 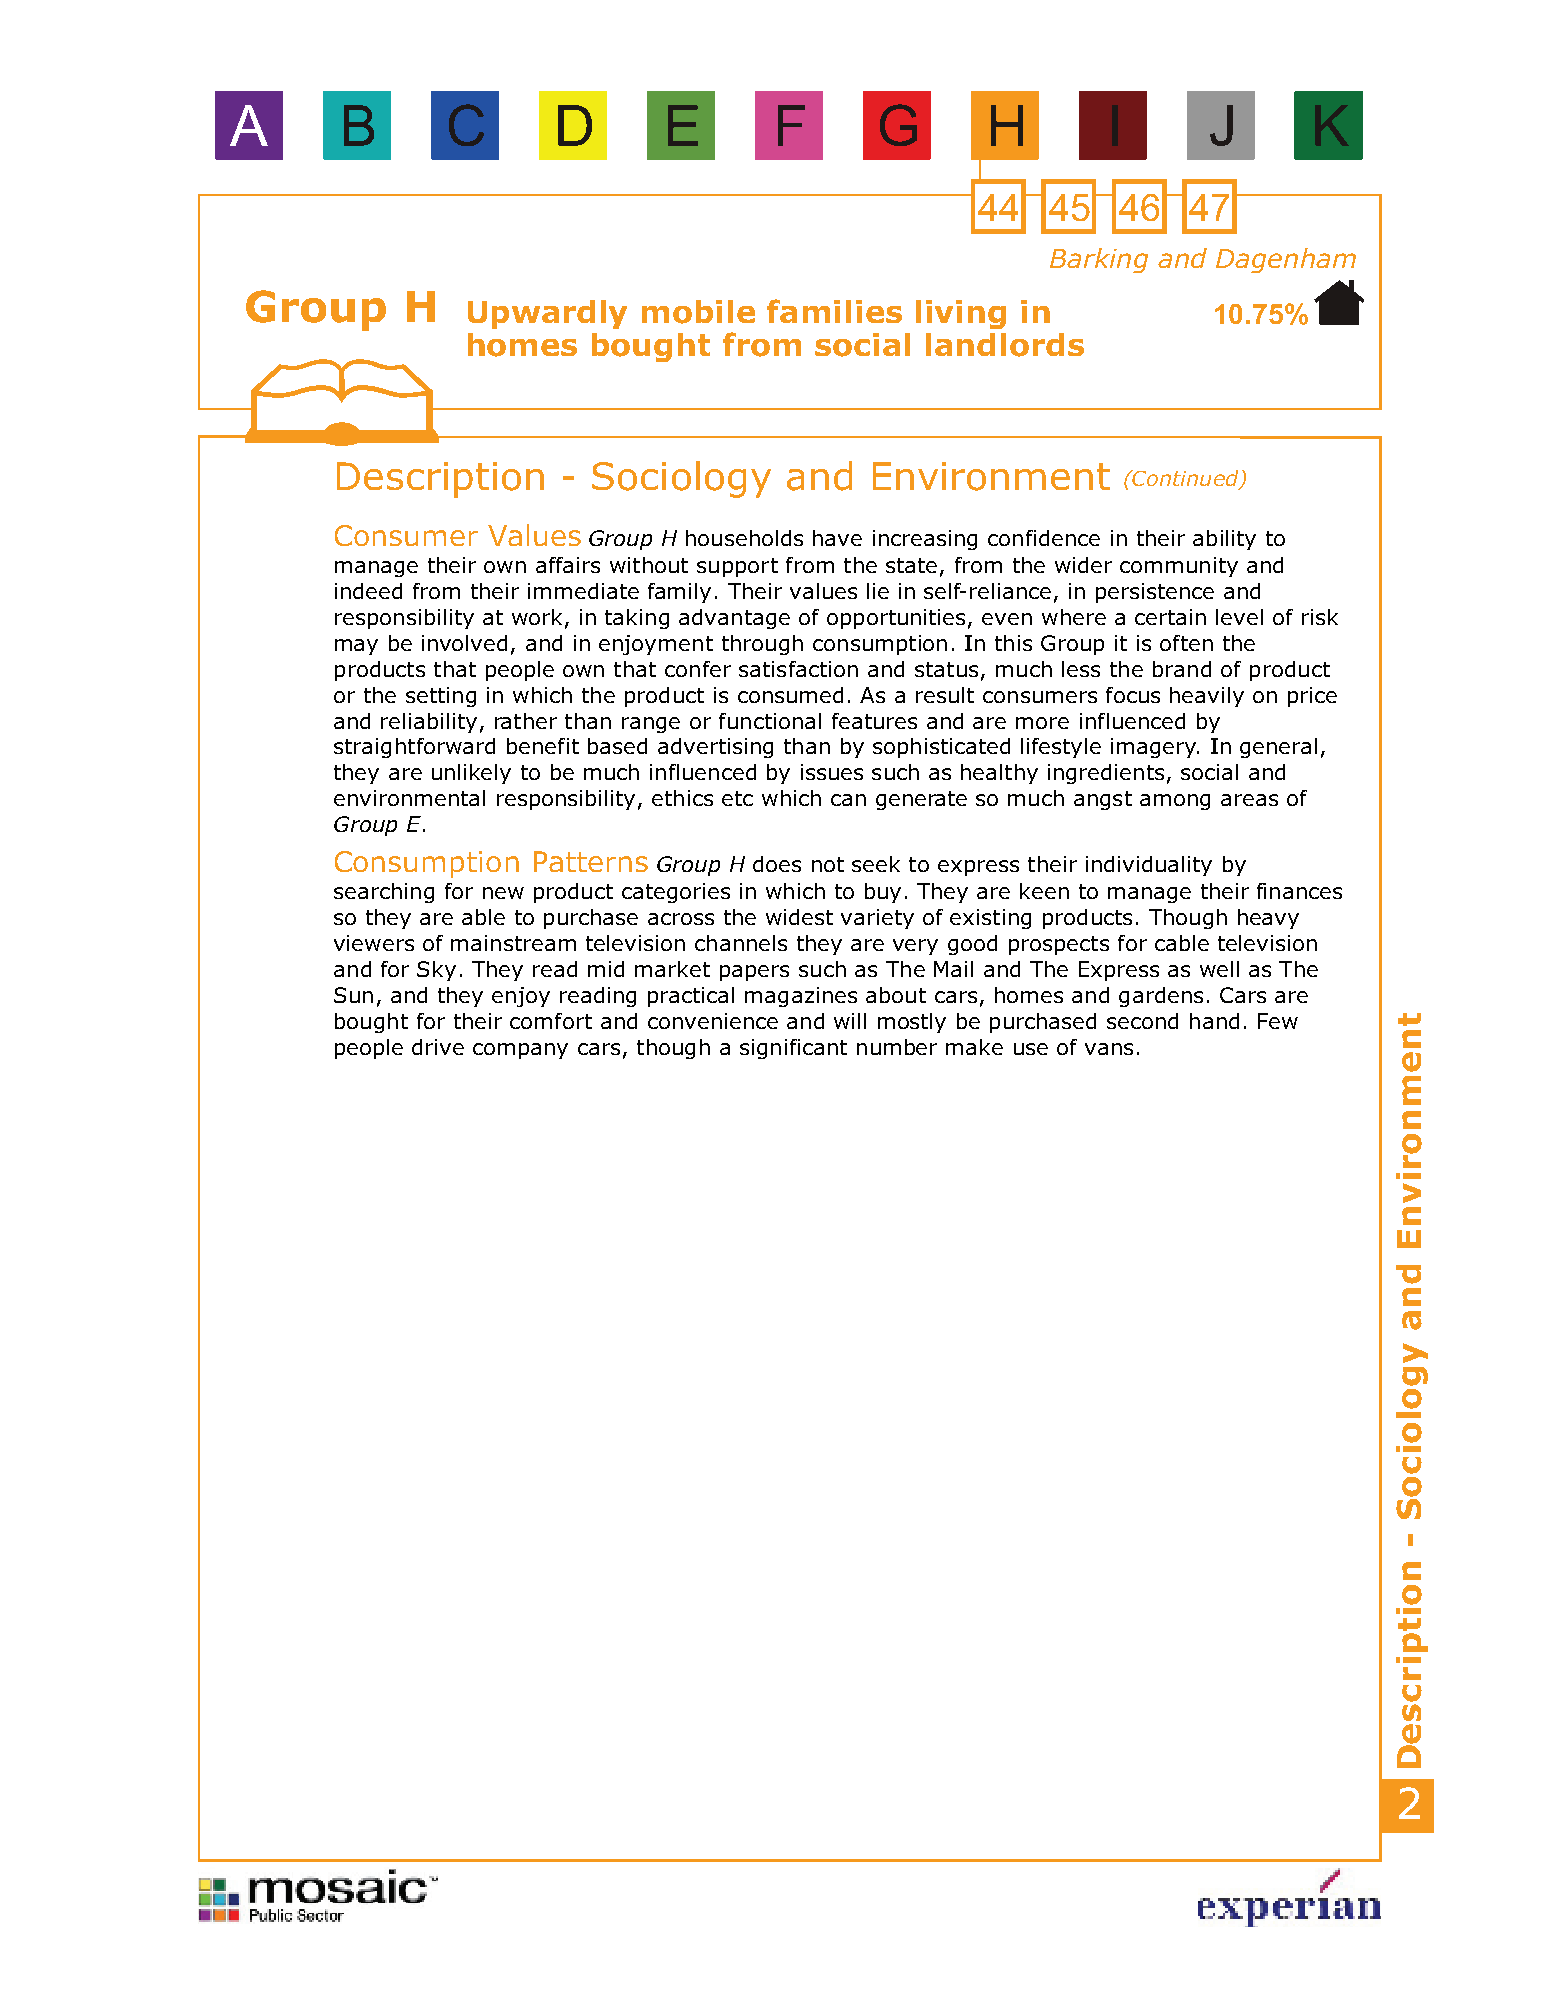 I want to click on individuality, so click(x=1149, y=866).
